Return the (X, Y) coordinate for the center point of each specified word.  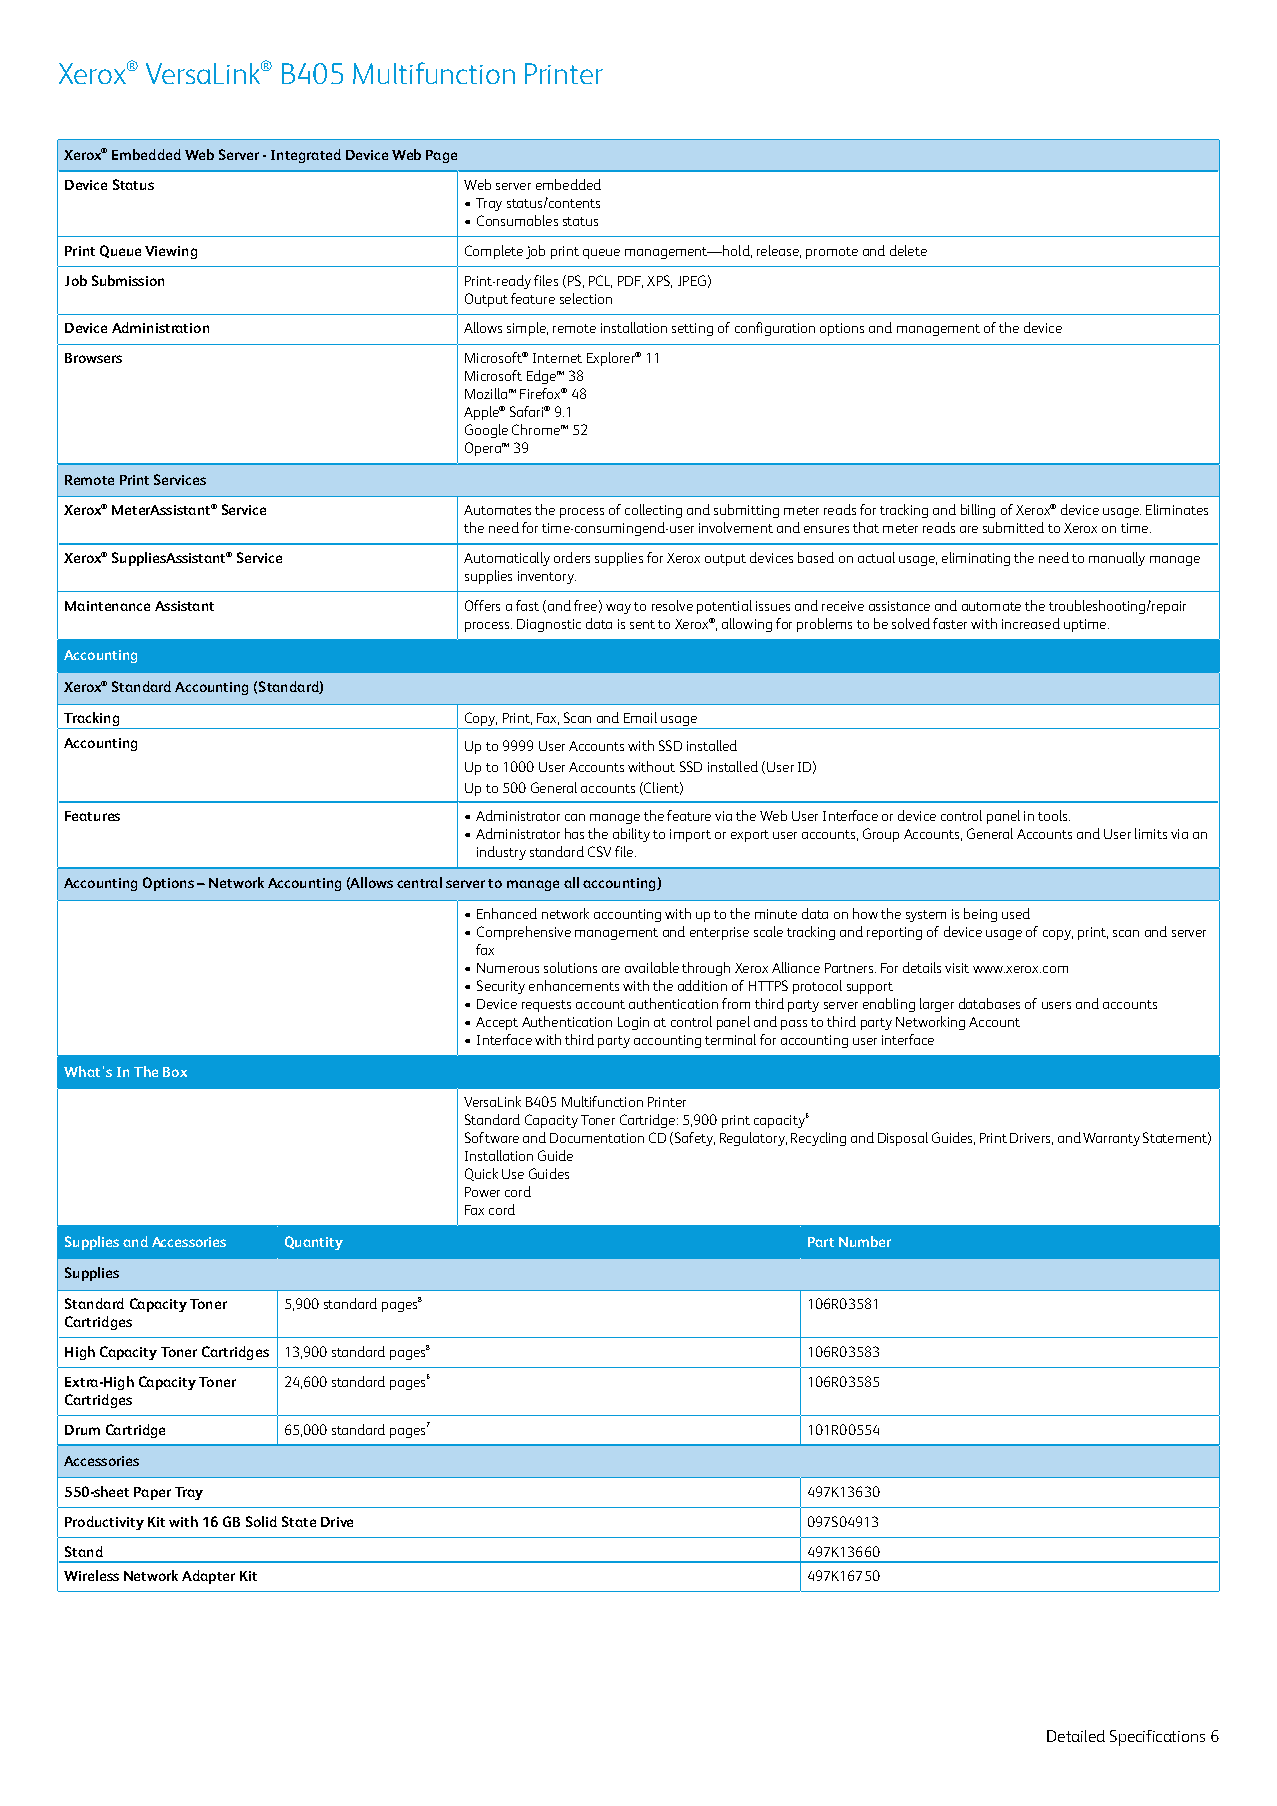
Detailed (1076, 1736)
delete (908, 250)
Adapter (208, 1577)
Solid (261, 1521)
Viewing (171, 252)
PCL (600, 281)
